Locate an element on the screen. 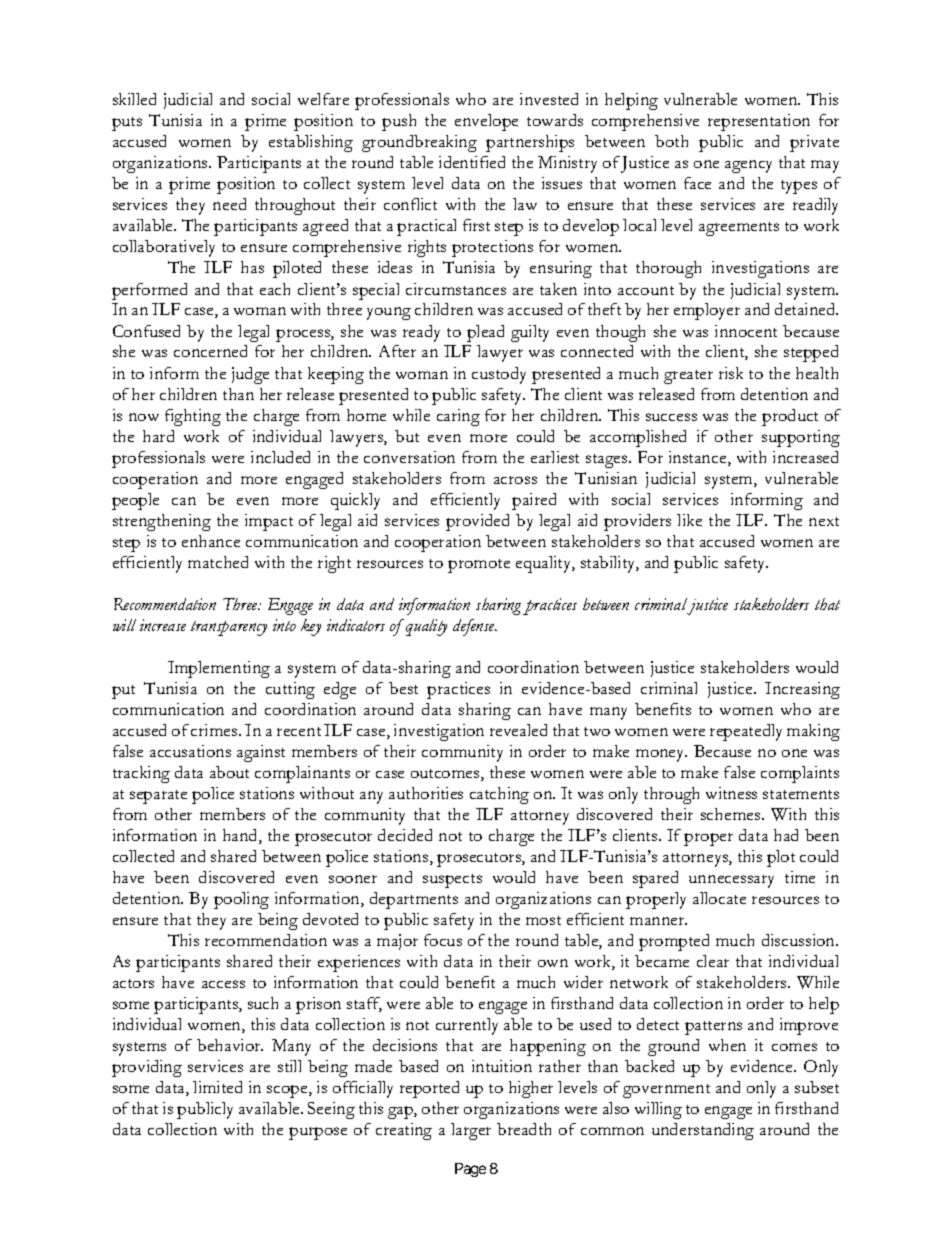 The height and width of the screenshot is (1233, 952). puts is located at coordinates (127, 124).
